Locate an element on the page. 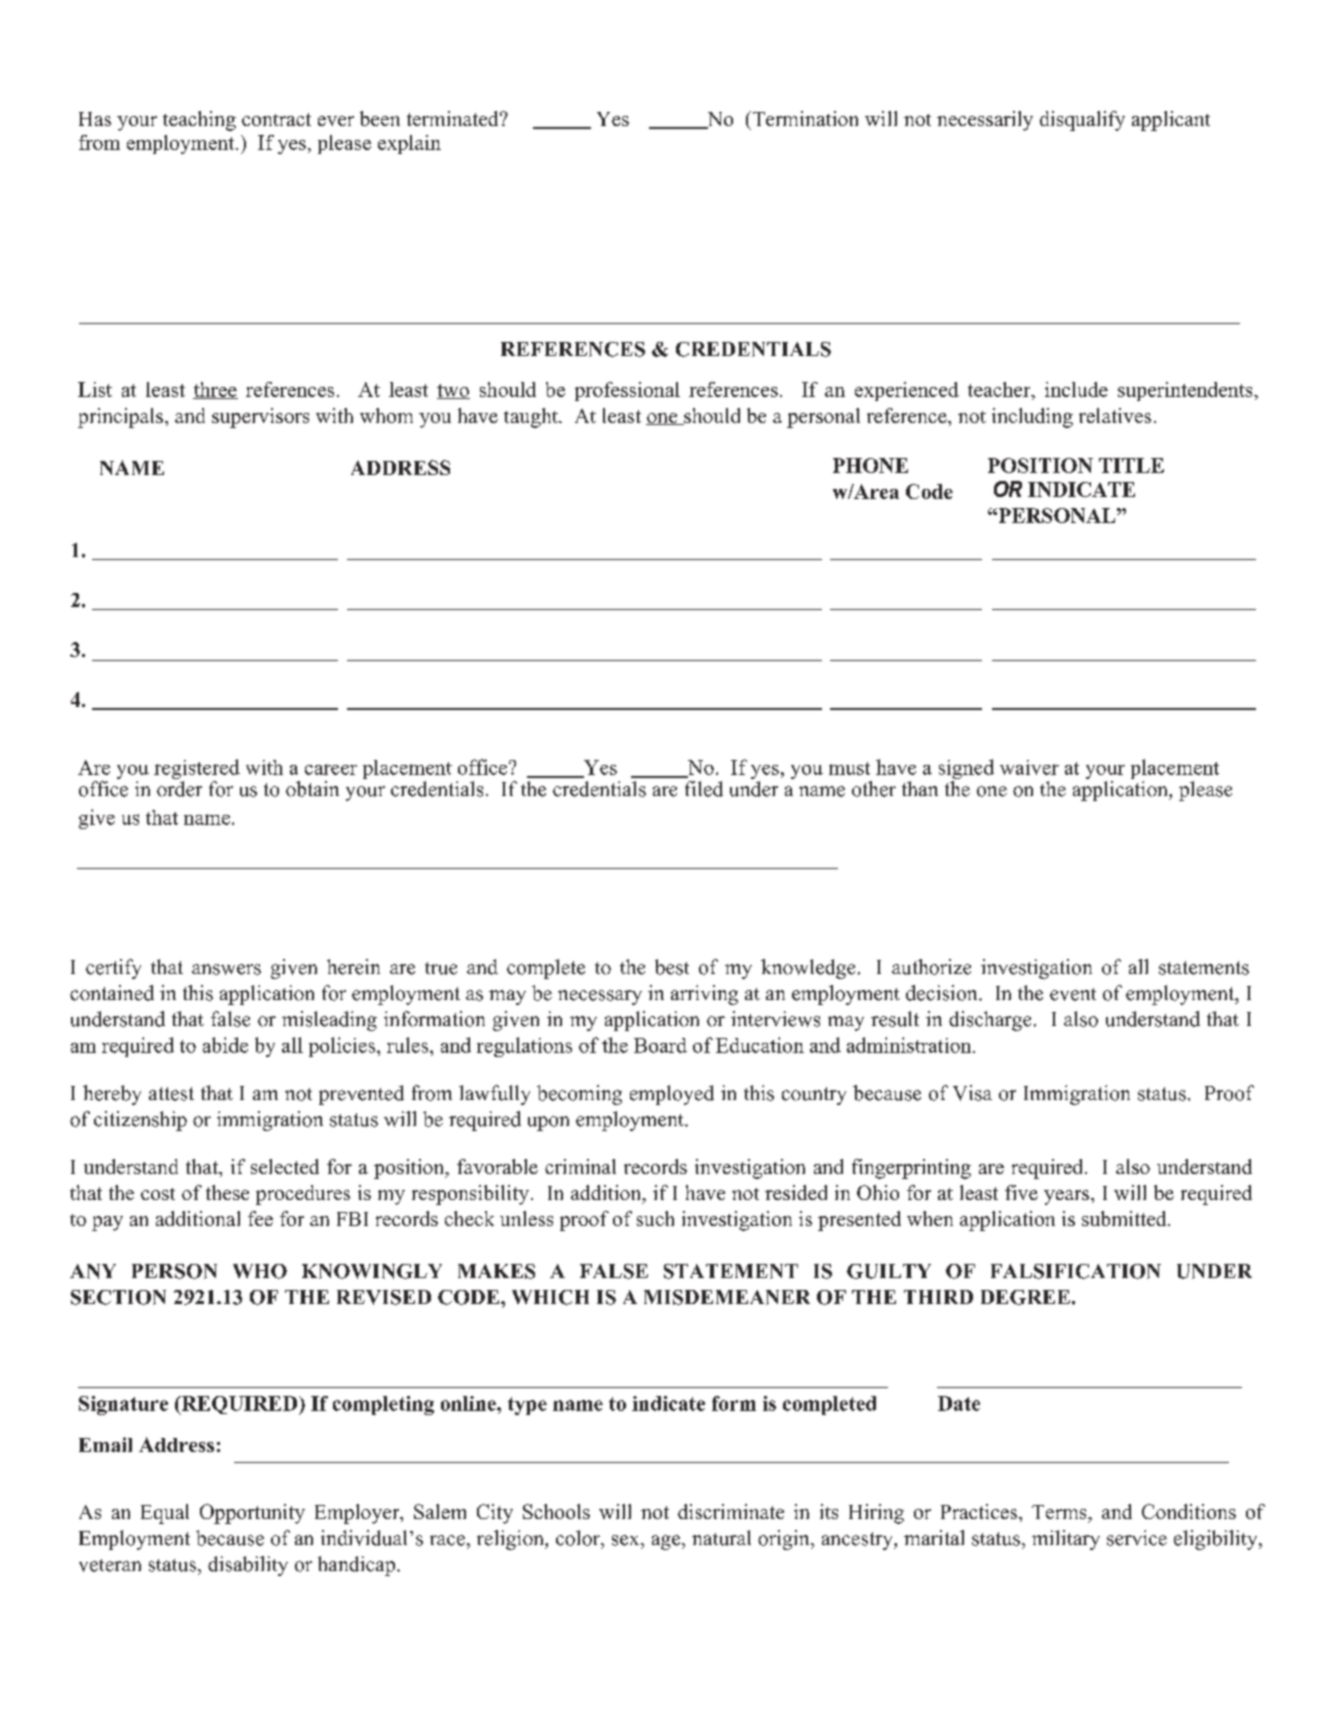 The width and height of the document is (1328, 1719). Termination is located at coordinates (804, 118).
